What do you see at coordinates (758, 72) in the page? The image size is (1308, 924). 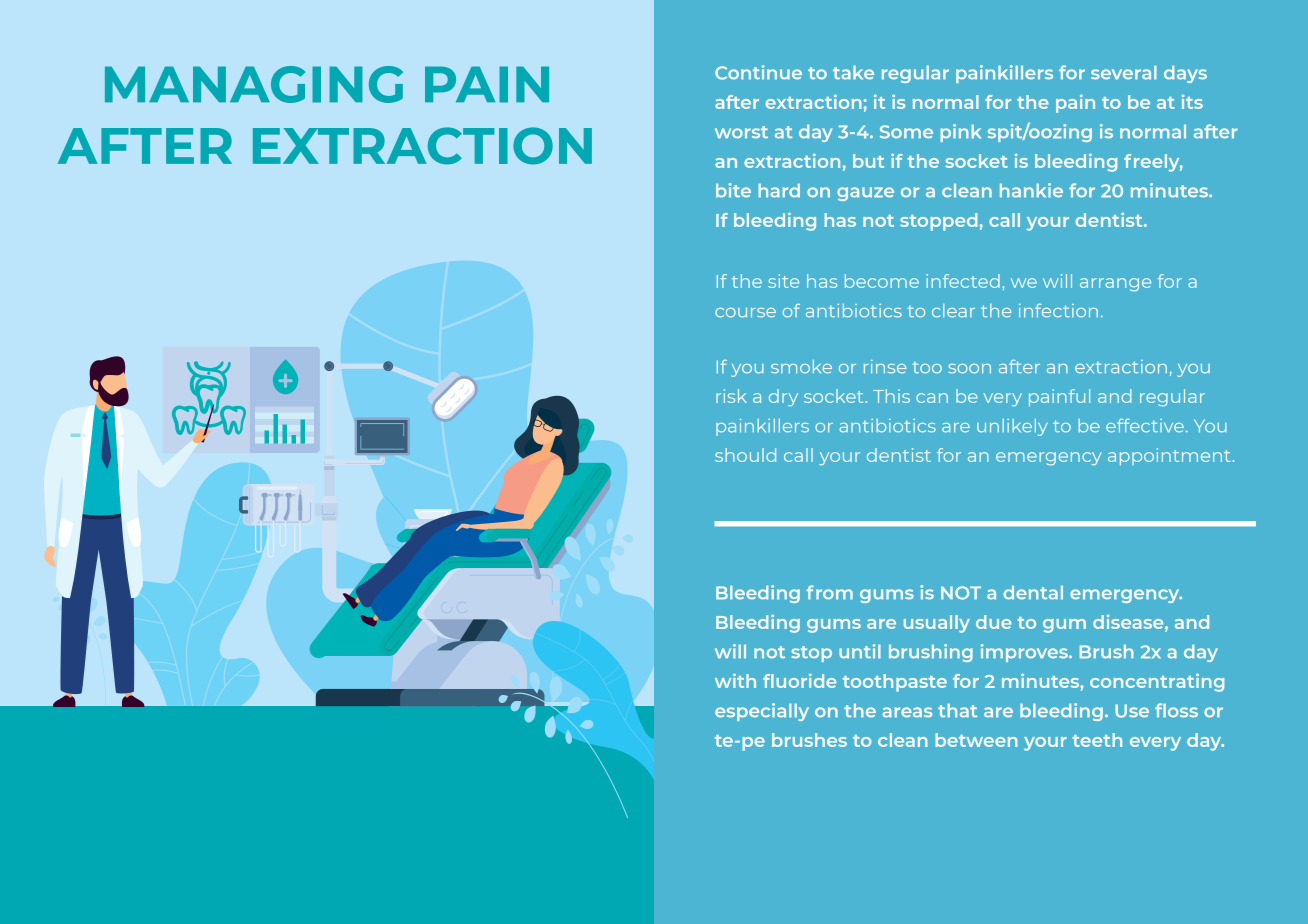 I see `Continue` at bounding box center [758, 72].
